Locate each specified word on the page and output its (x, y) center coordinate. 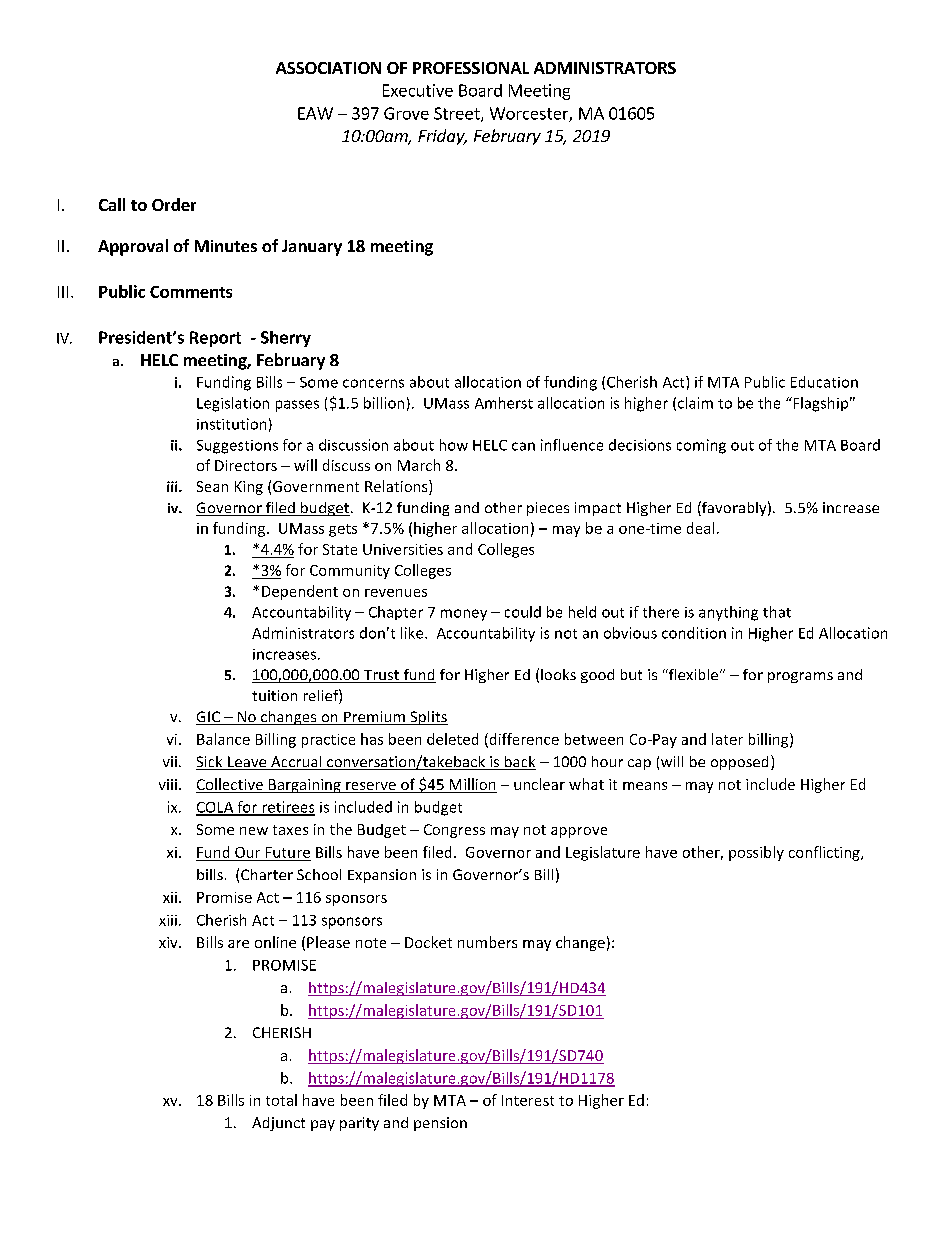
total (281, 1100)
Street (458, 114)
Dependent (300, 592)
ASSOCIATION (328, 68)
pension (440, 1124)
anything (728, 613)
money (464, 615)
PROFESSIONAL (471, 68)
